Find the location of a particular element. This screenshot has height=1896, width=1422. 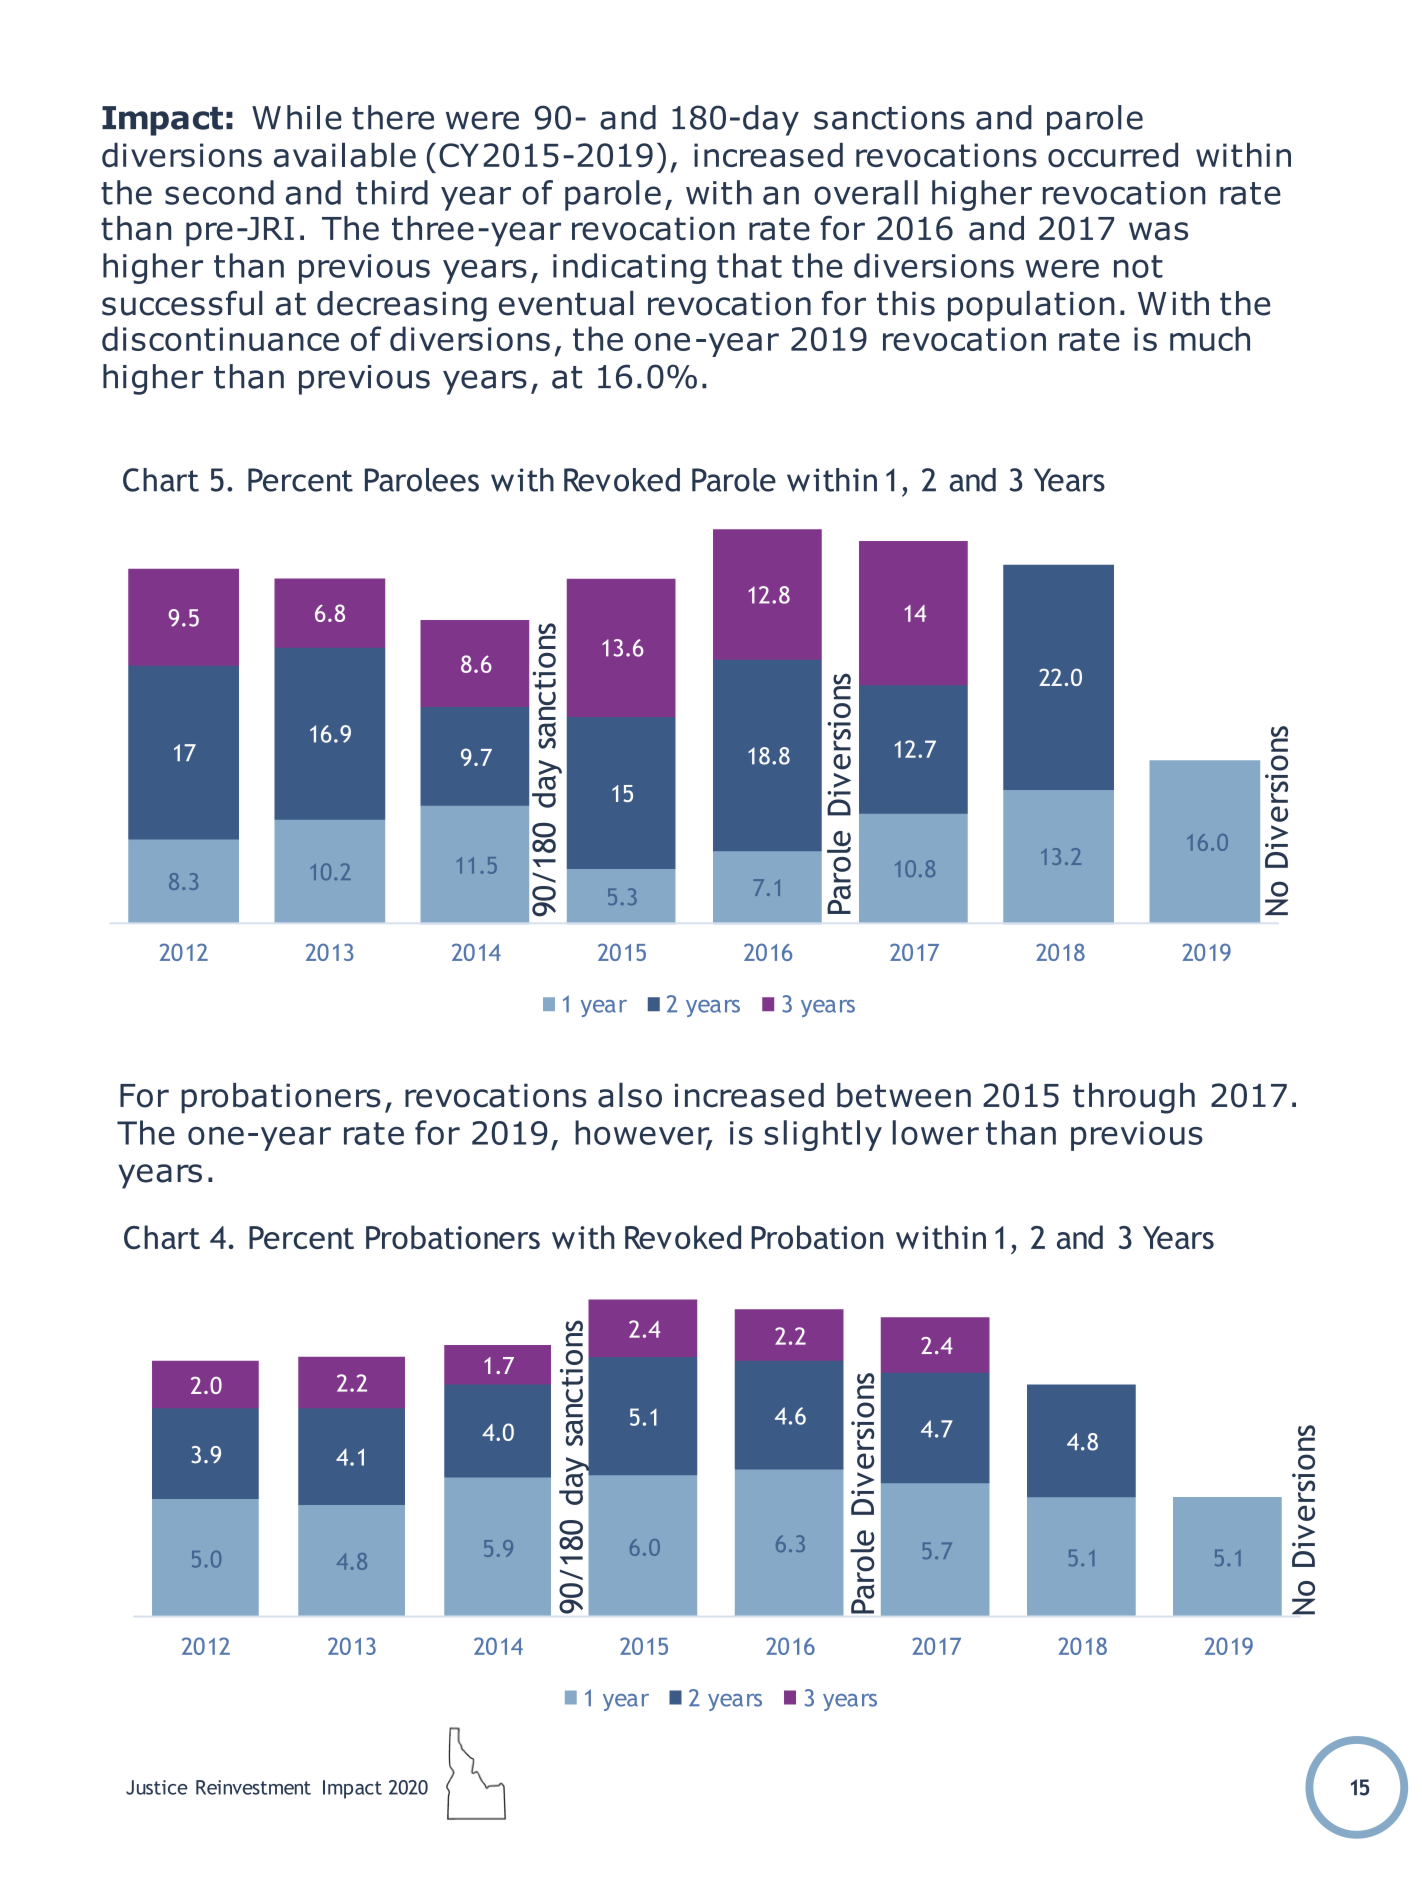

discontinuance is located at coordinates (220, 338).
